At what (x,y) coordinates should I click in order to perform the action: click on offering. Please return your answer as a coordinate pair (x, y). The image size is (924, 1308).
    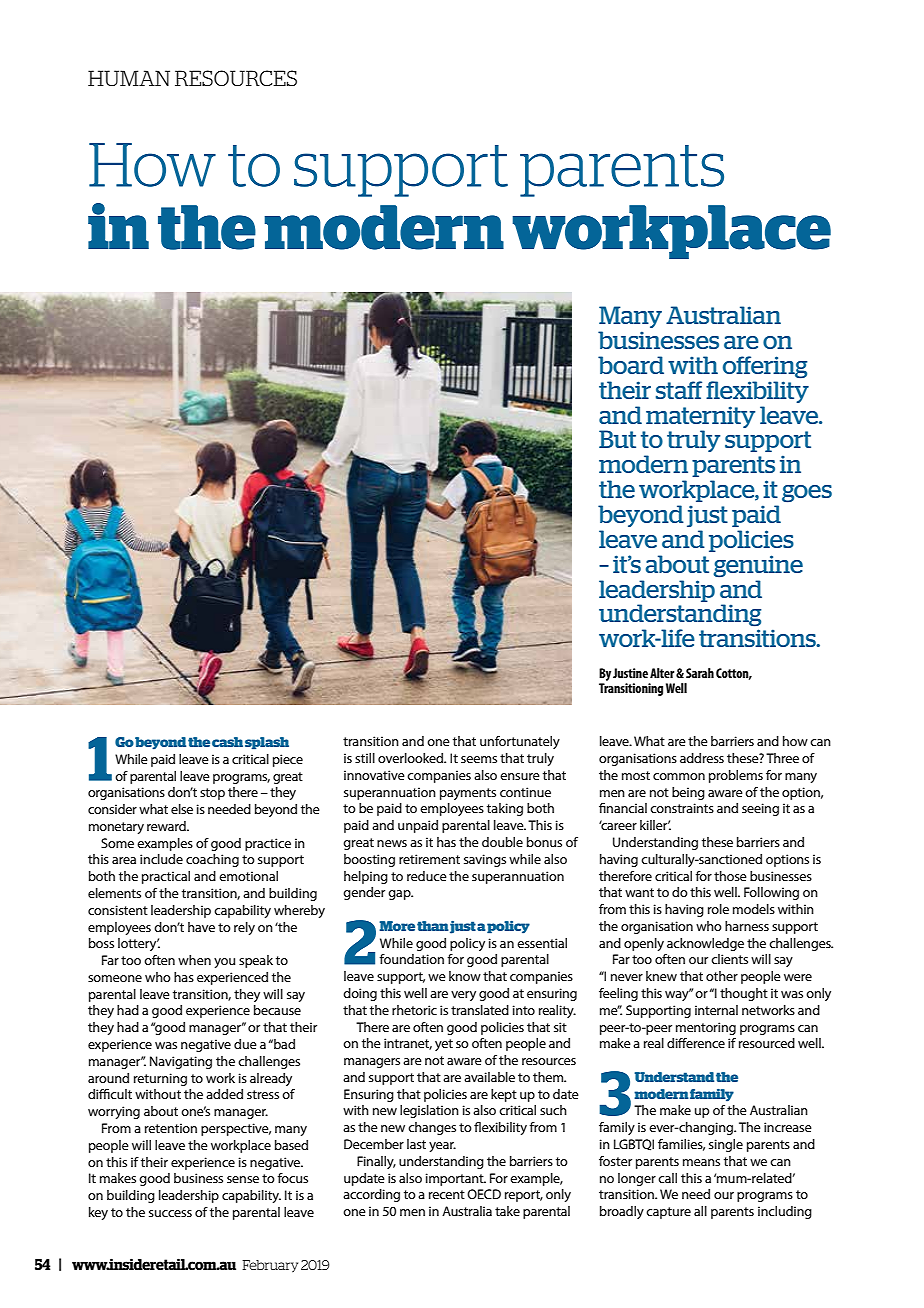
    Looking at the image, I should click on (765, 367).
